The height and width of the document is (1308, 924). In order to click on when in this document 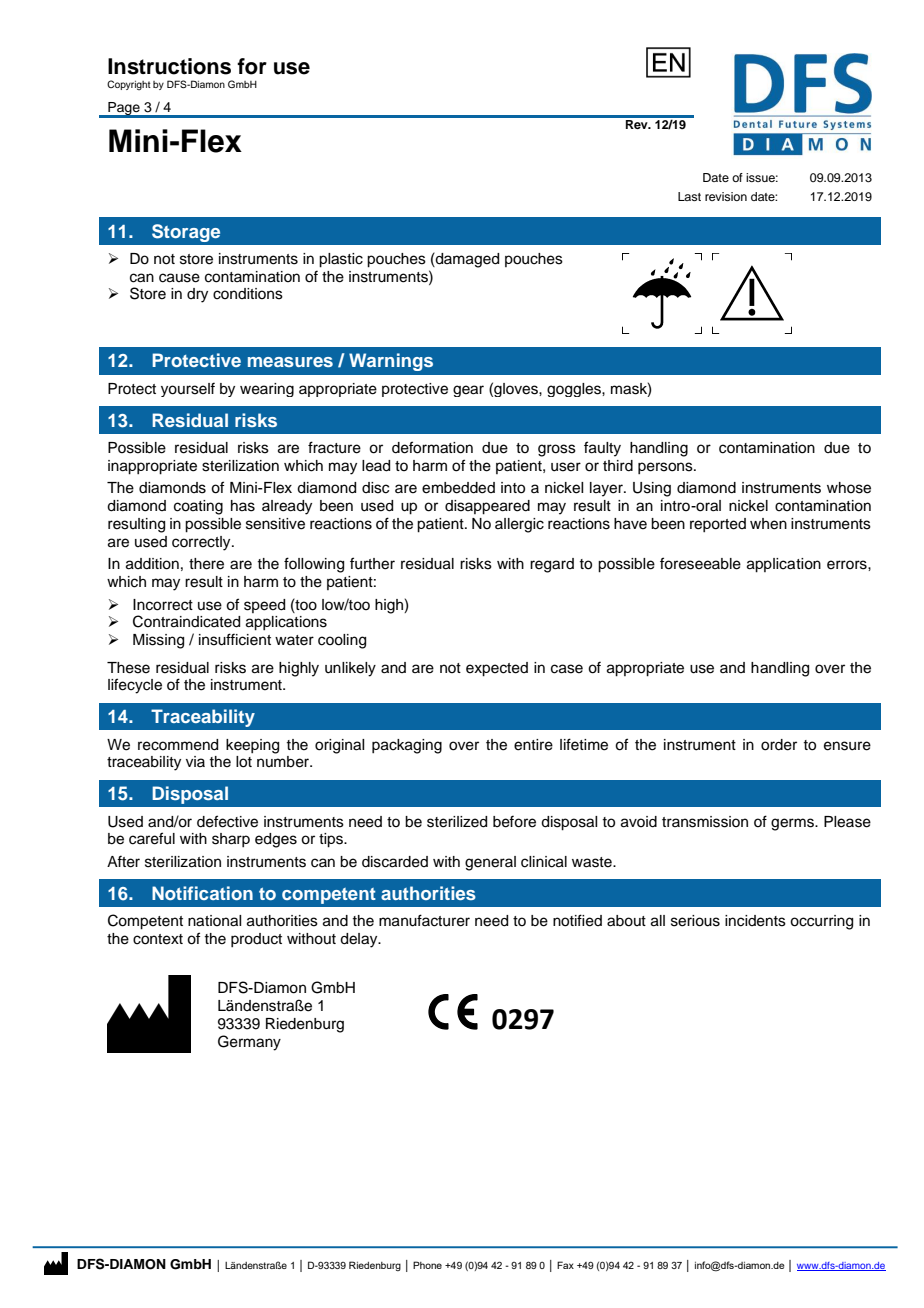, I will do `click(768, 524)`.
